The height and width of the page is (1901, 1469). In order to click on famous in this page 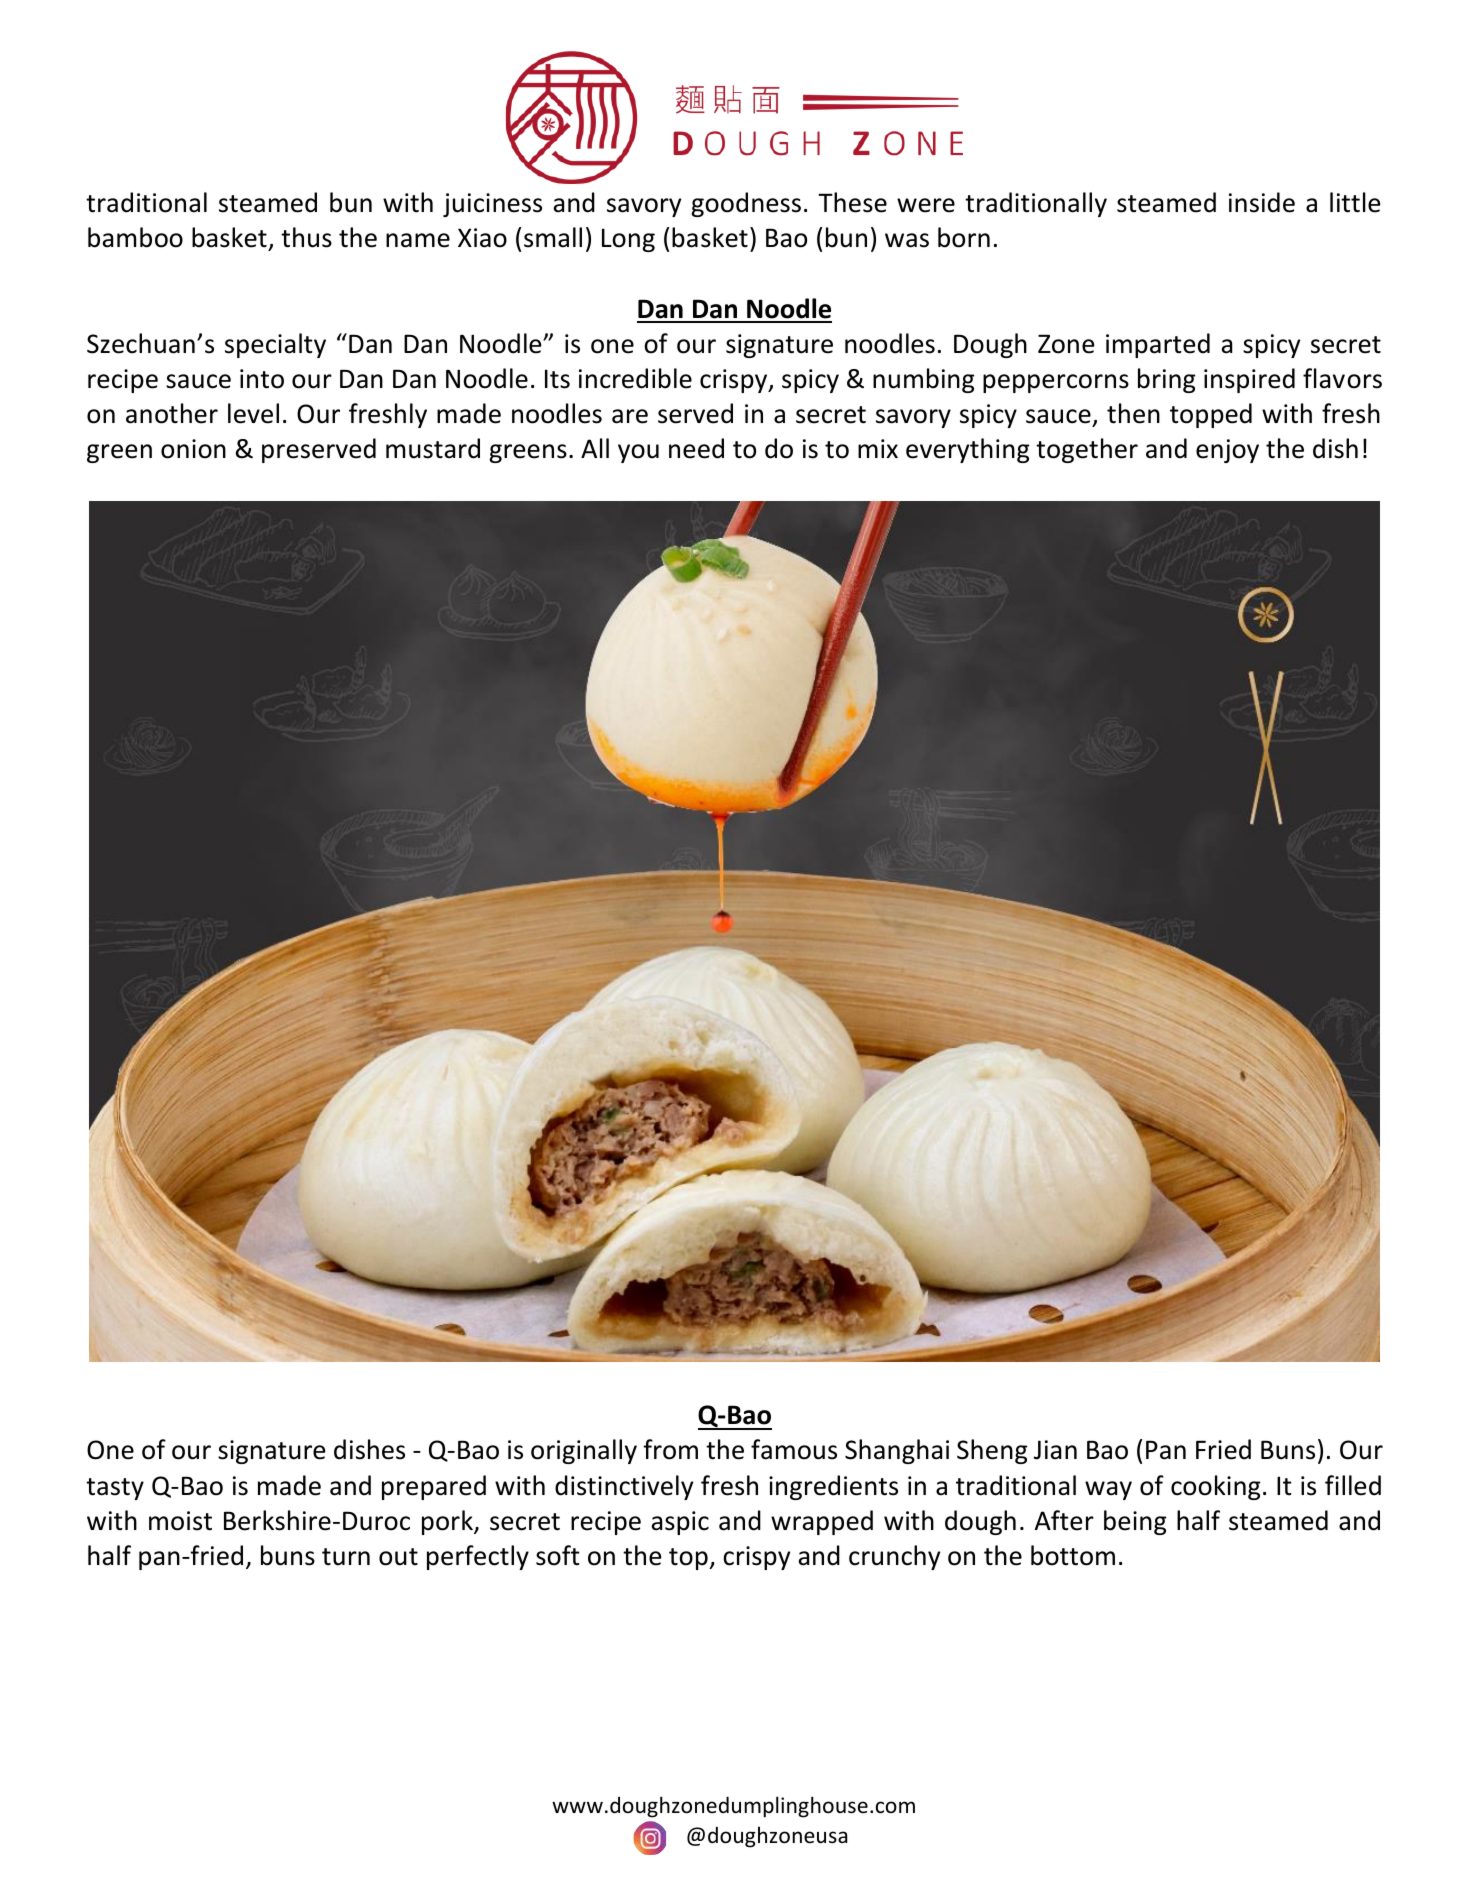, I will do `click(794, 1449)`.
